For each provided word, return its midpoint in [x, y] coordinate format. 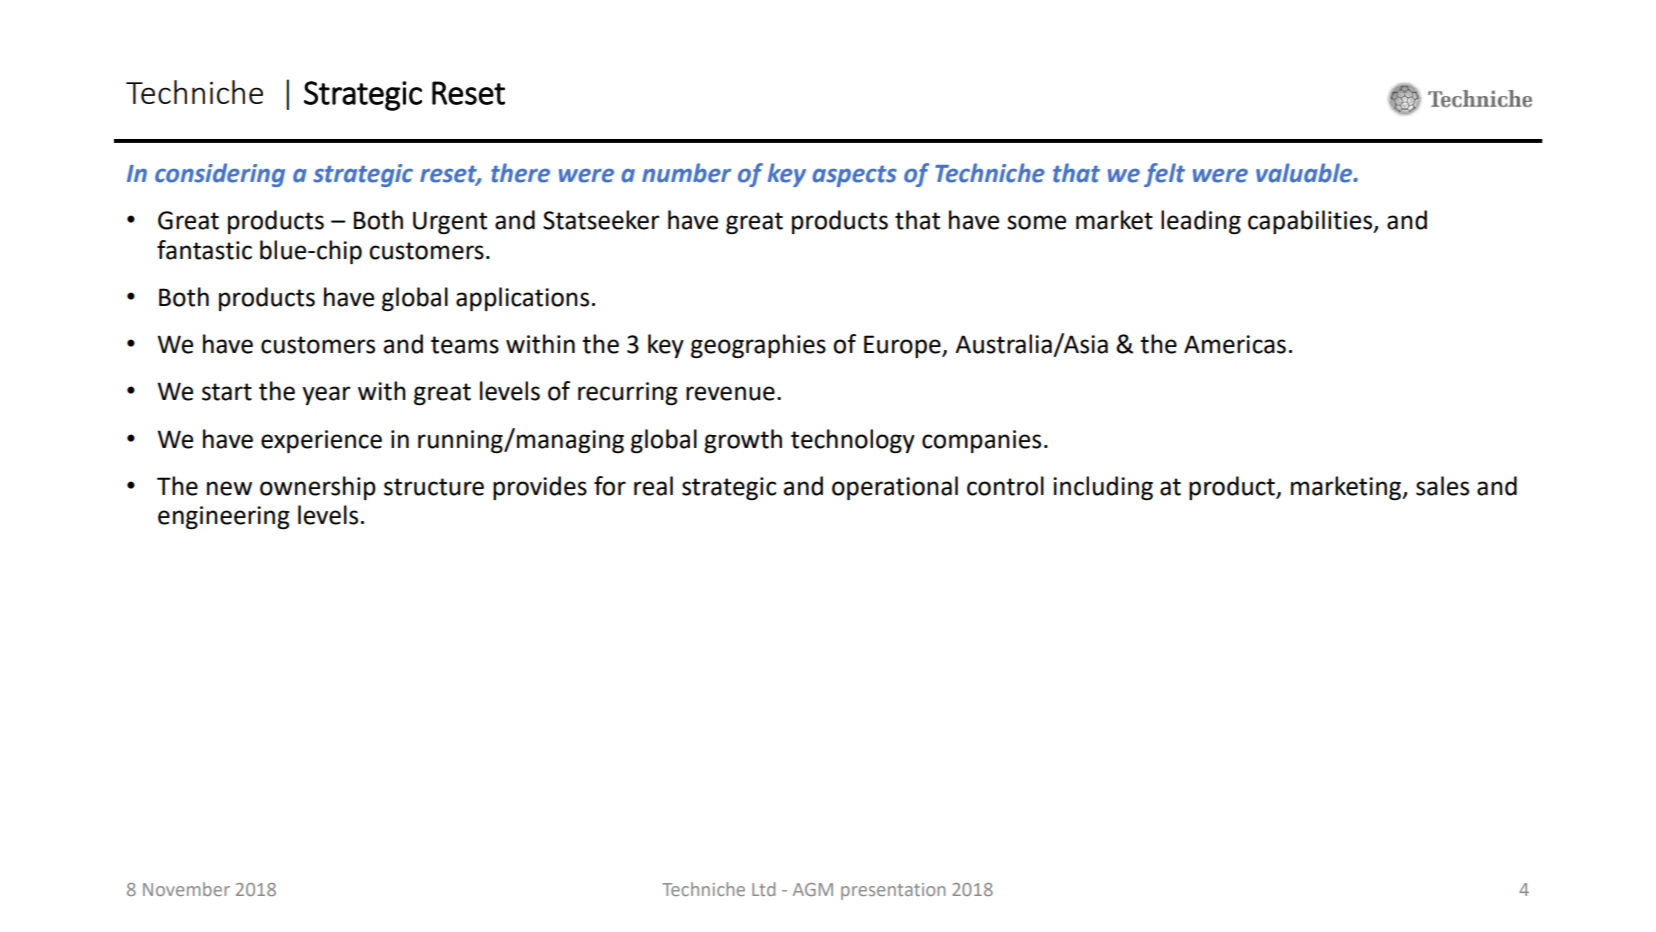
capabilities [1311, 222]
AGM [813, 889]
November [186, 889]
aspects [854, 176]
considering [220, 175]
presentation [893, 891]
